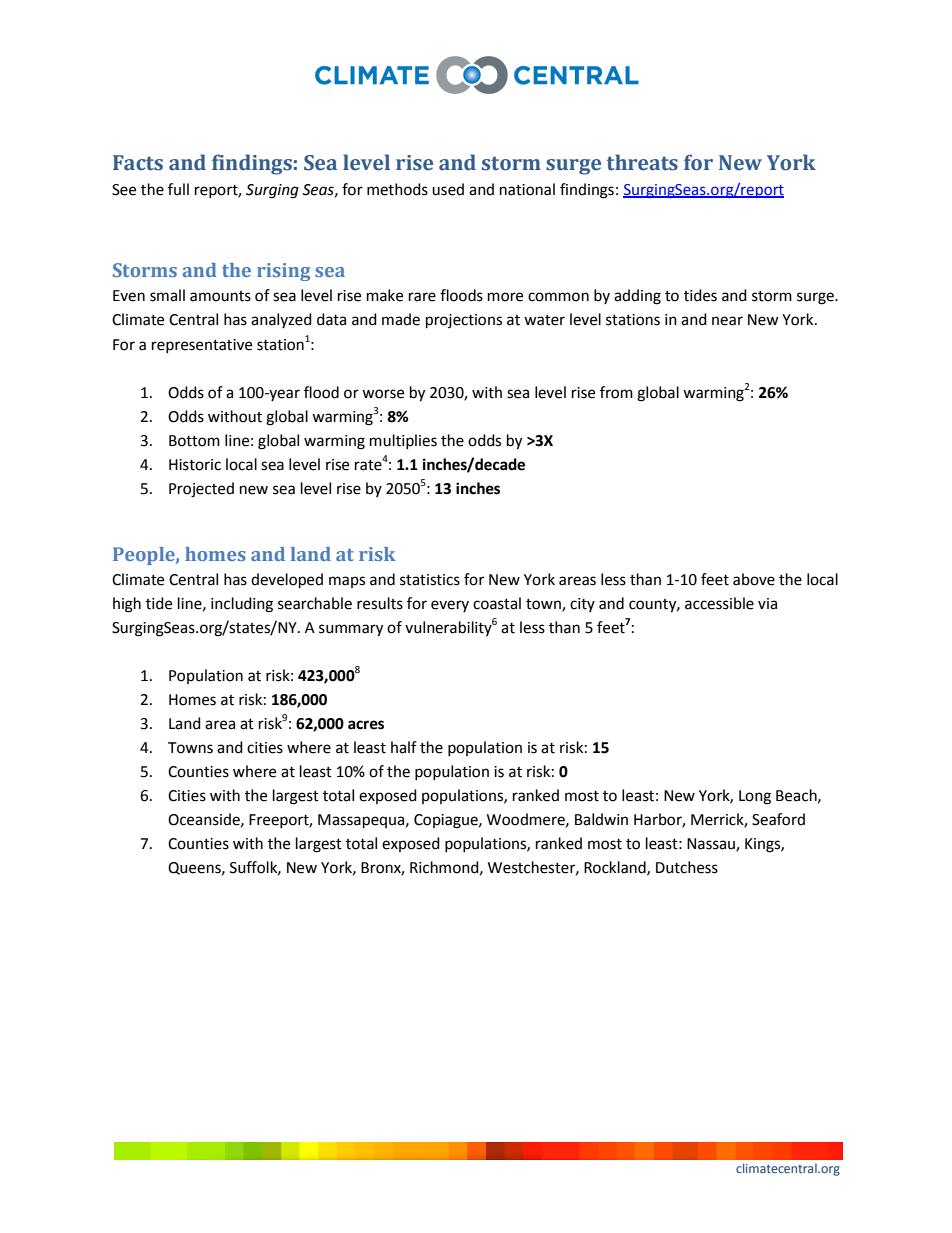  I want to click on above, so click(754, 579).
